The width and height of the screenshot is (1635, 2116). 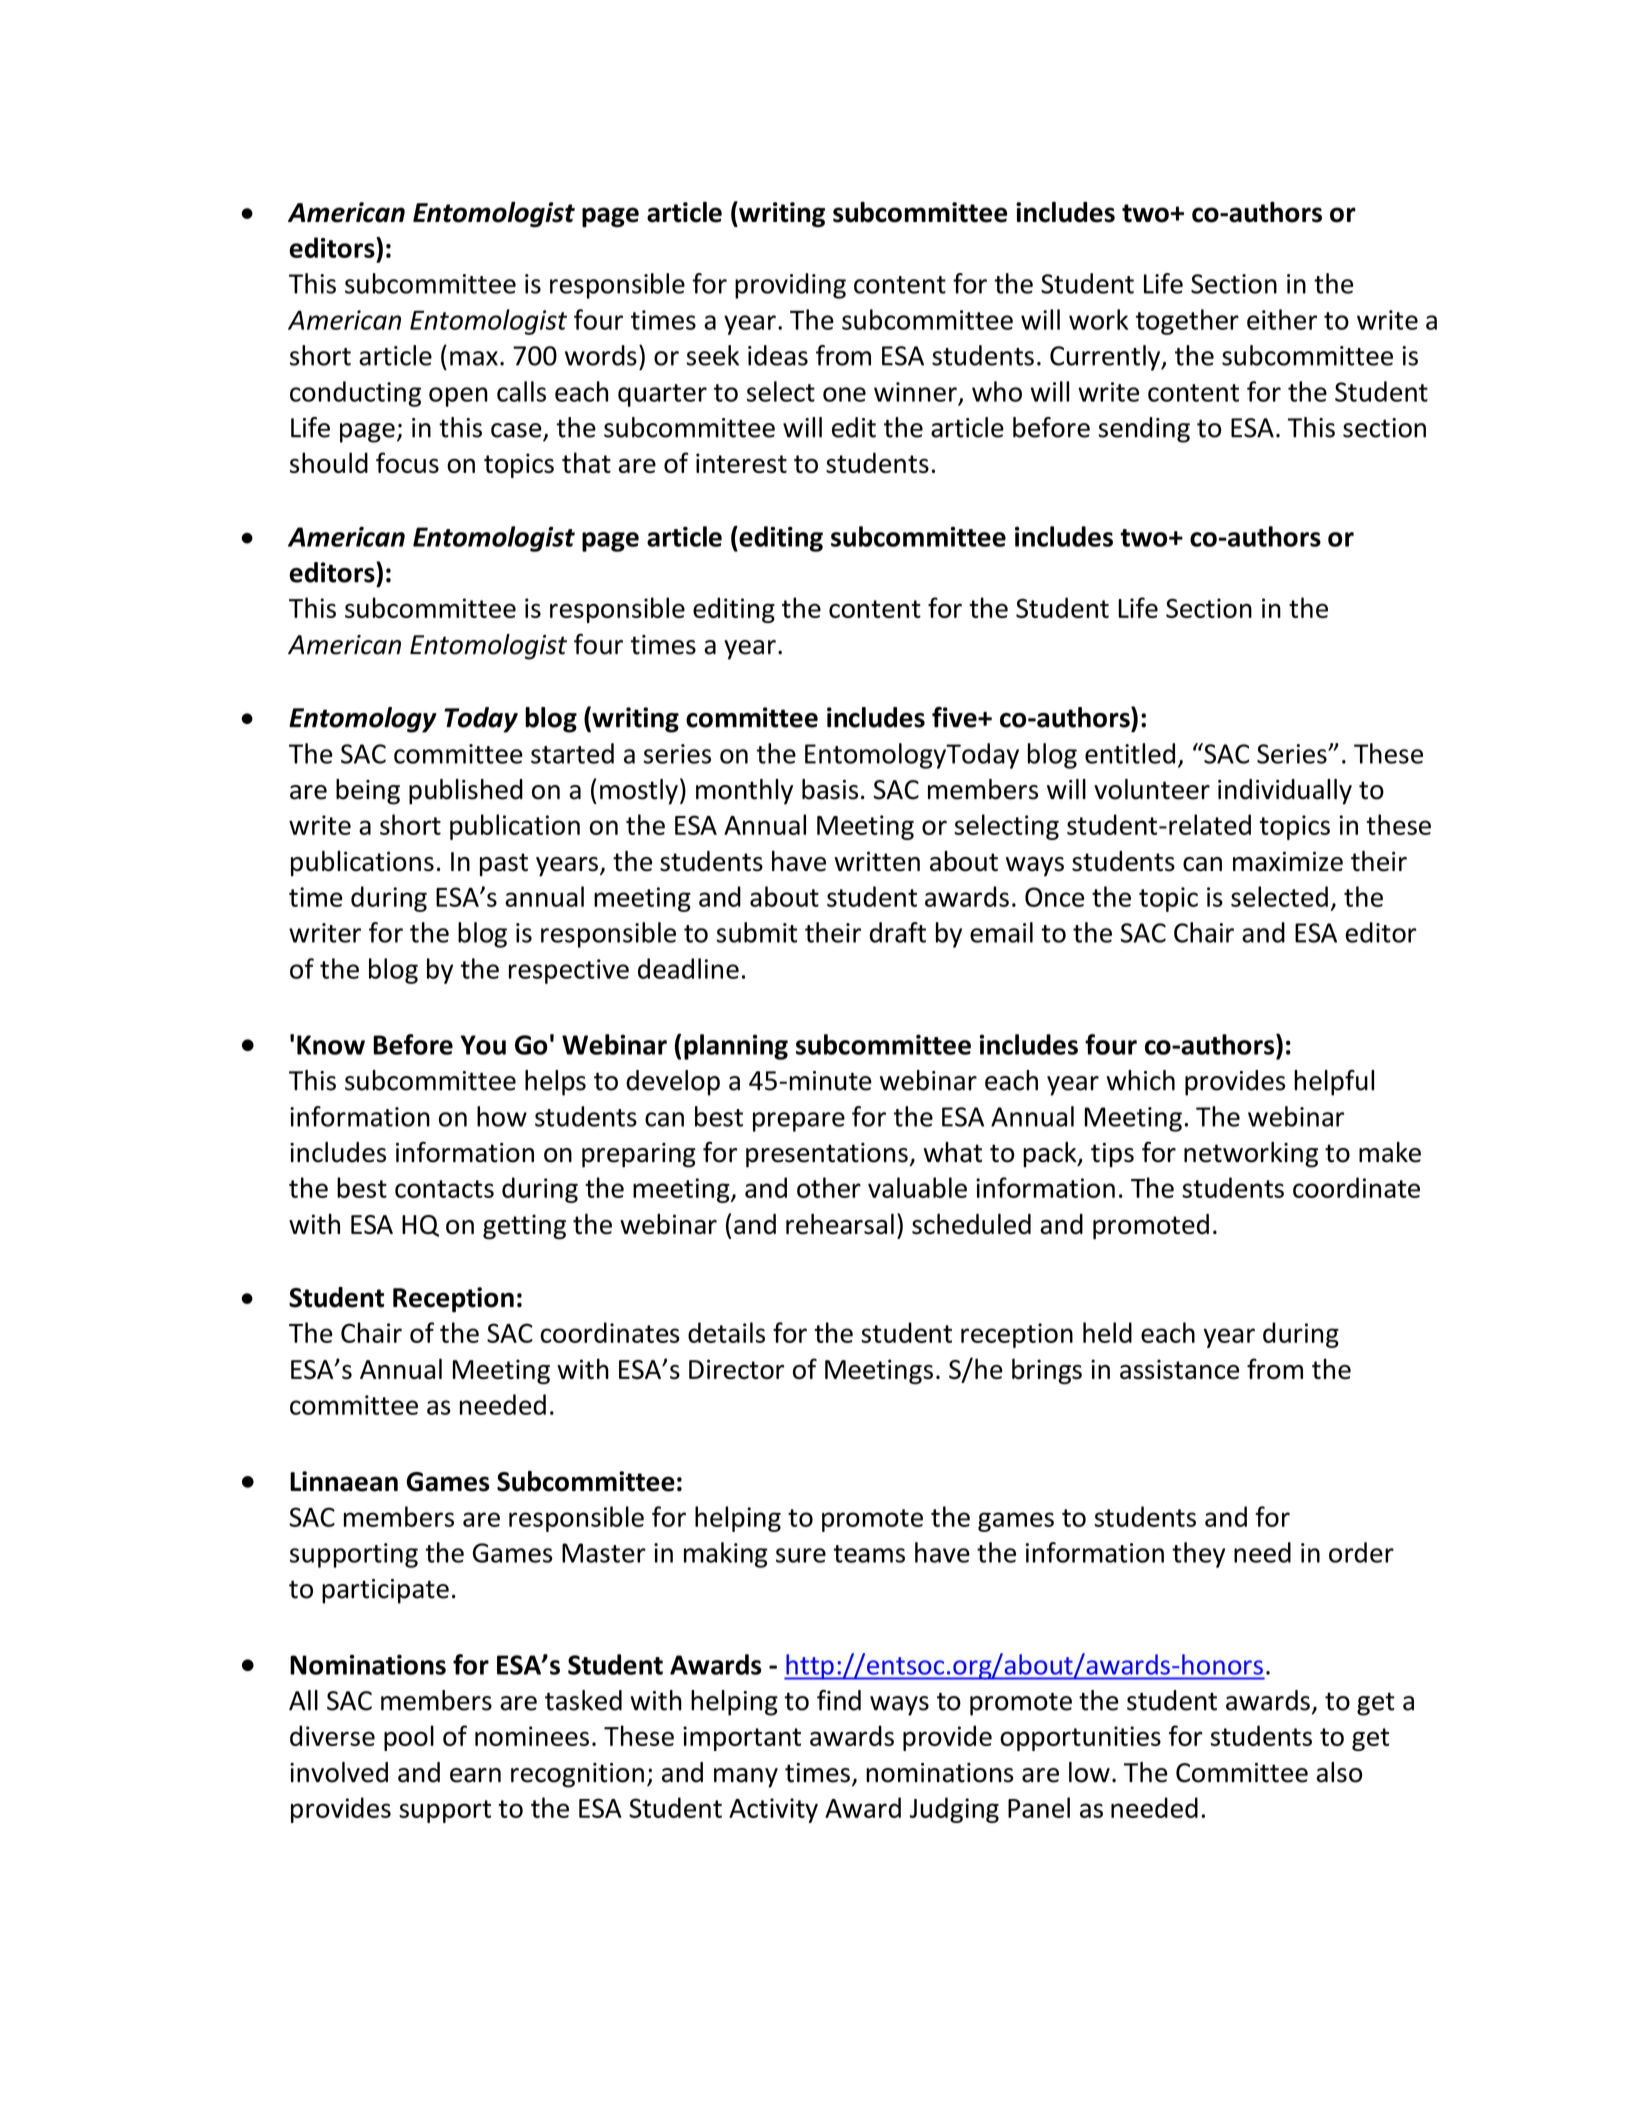 I want to click on You, so click(x=483, y=1045).
